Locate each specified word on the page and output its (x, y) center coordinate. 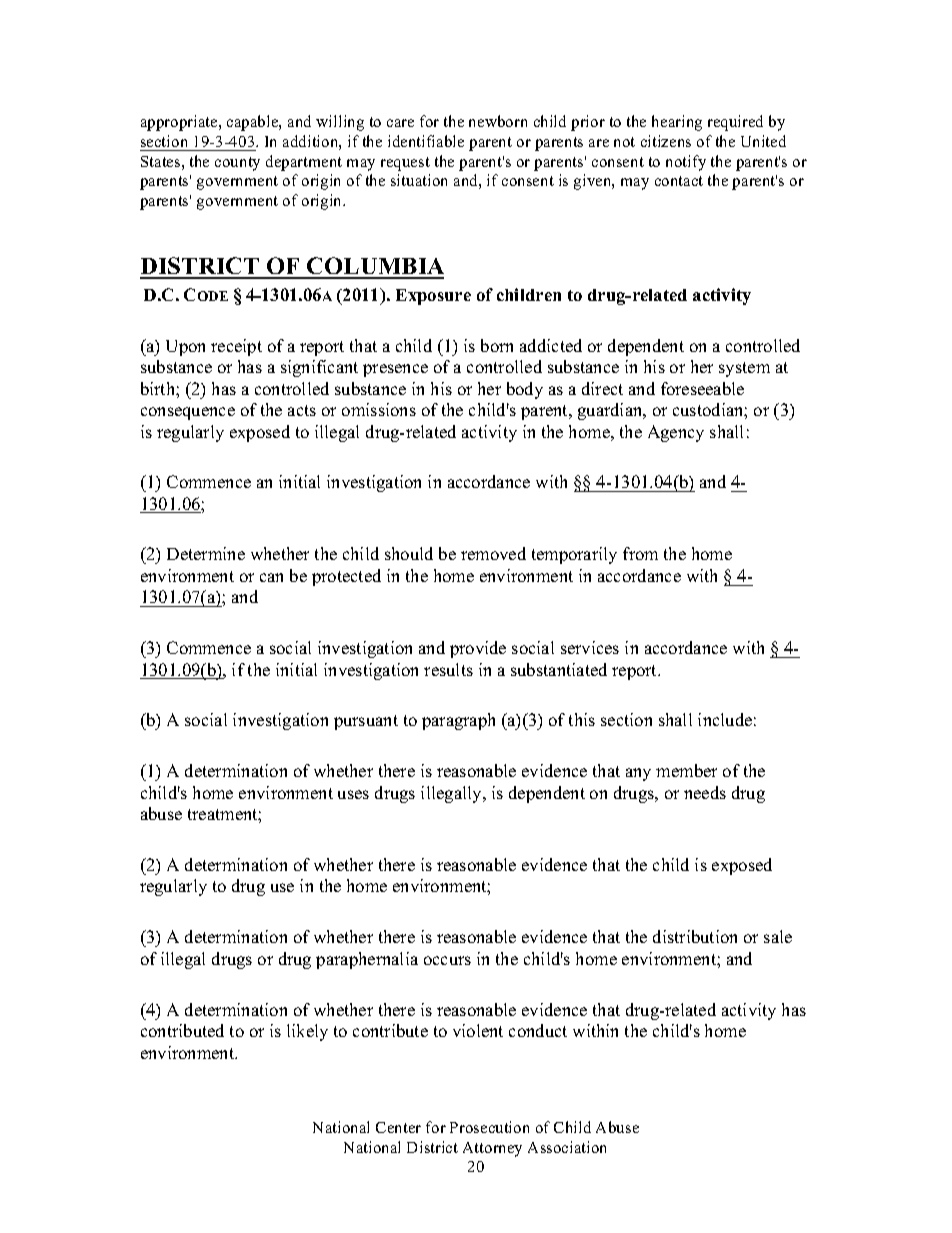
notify (686, 163)
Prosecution (489, 1127)
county (237, 164)
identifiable (426, 141)
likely (307, 1032)
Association (567, 1147)
